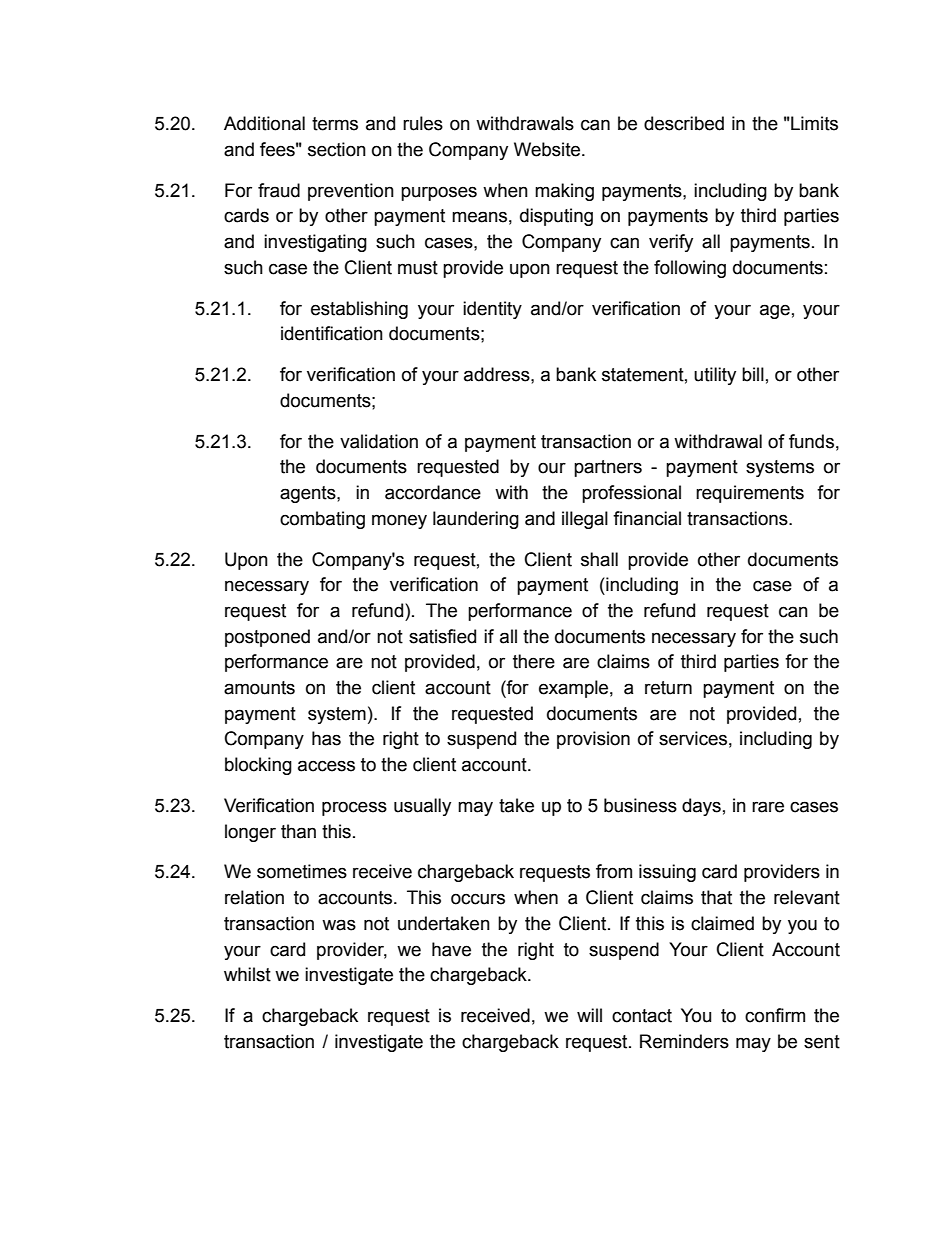 This document has height=1233, width=952. What do you see at coordinates (548, 149) in the document?
I see `Website` at bounding box center [548, 149].
